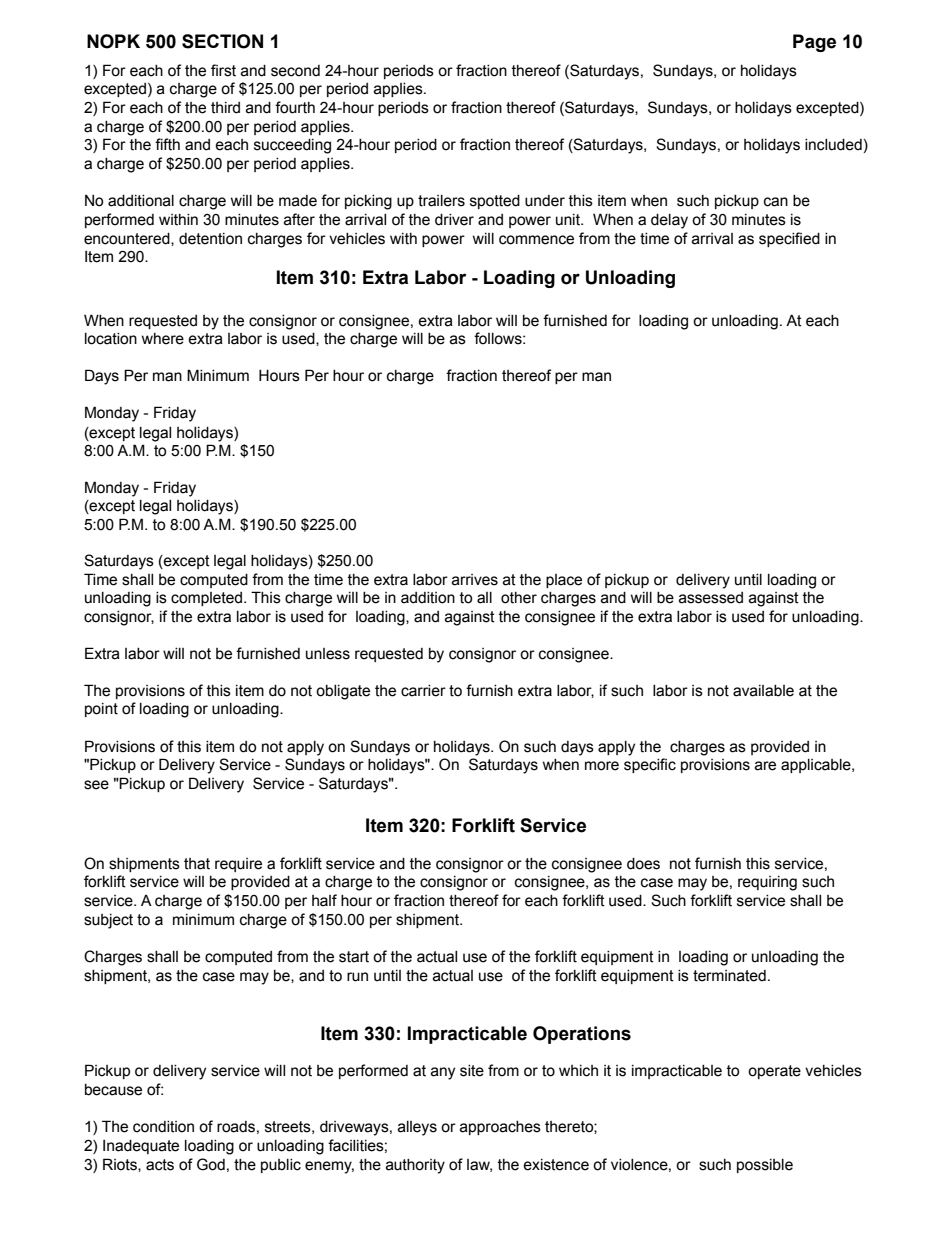  Describe the element at coordinates (475, 580) in the screenshot. I see `arrives` at that location.
